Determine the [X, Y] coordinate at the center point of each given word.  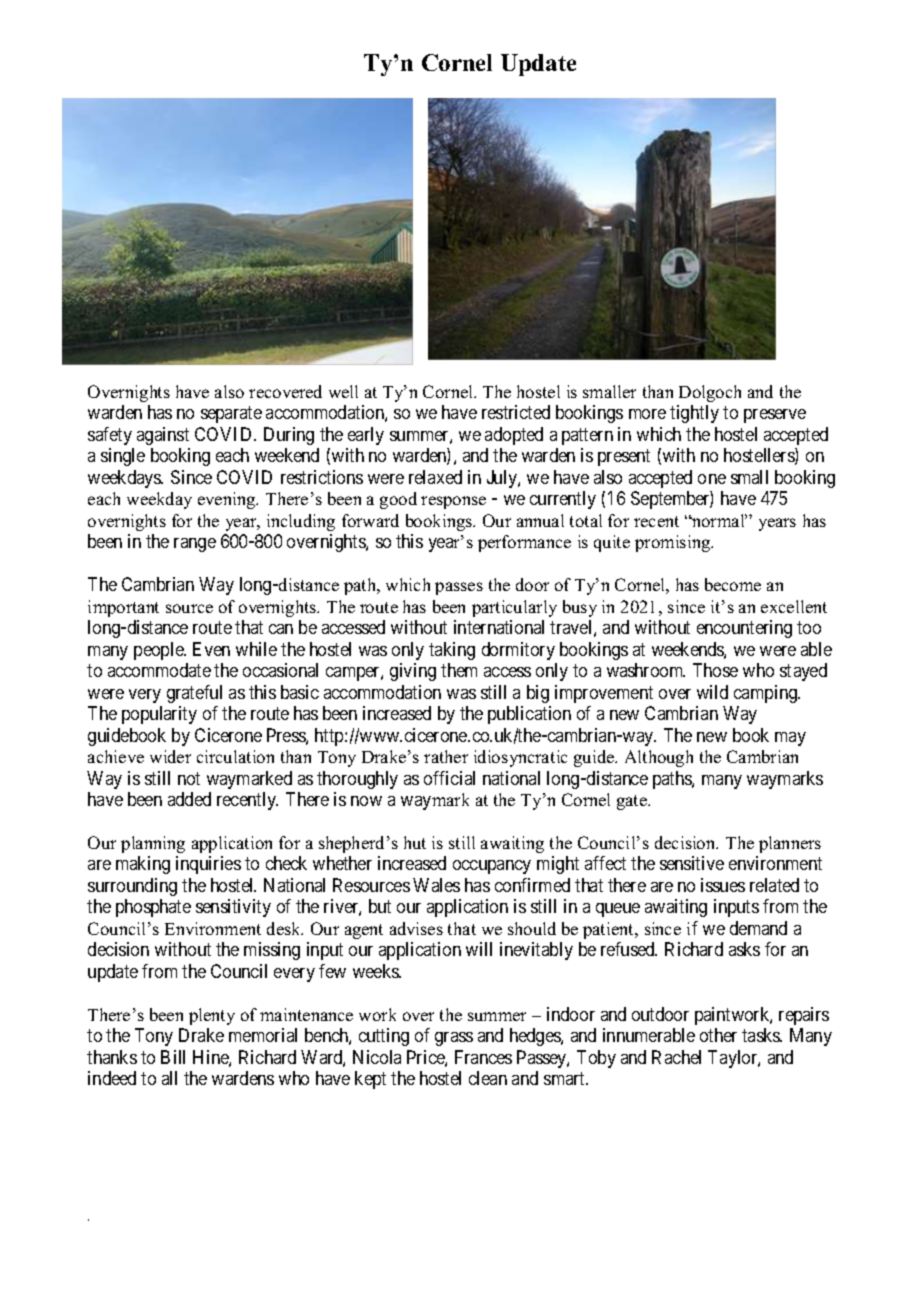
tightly [694, 414]
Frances [483, 1057]
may [790, 739]
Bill [173, 1057]
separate [231, 415]
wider [170, 756]
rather [446, 756]
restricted [516, 412]
